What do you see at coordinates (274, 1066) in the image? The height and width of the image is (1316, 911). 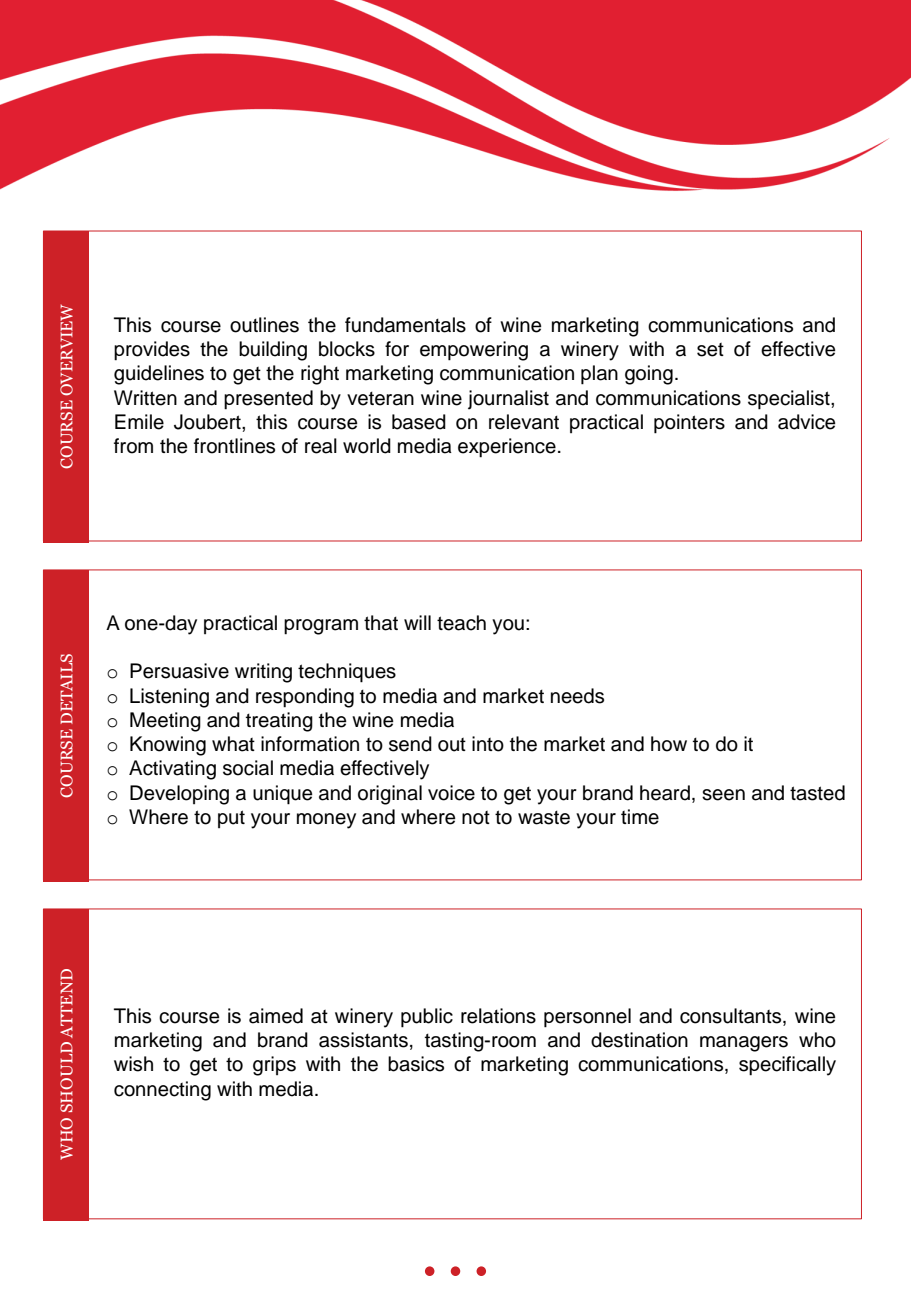 I see `grips` at bounding box center [274, 1066].
